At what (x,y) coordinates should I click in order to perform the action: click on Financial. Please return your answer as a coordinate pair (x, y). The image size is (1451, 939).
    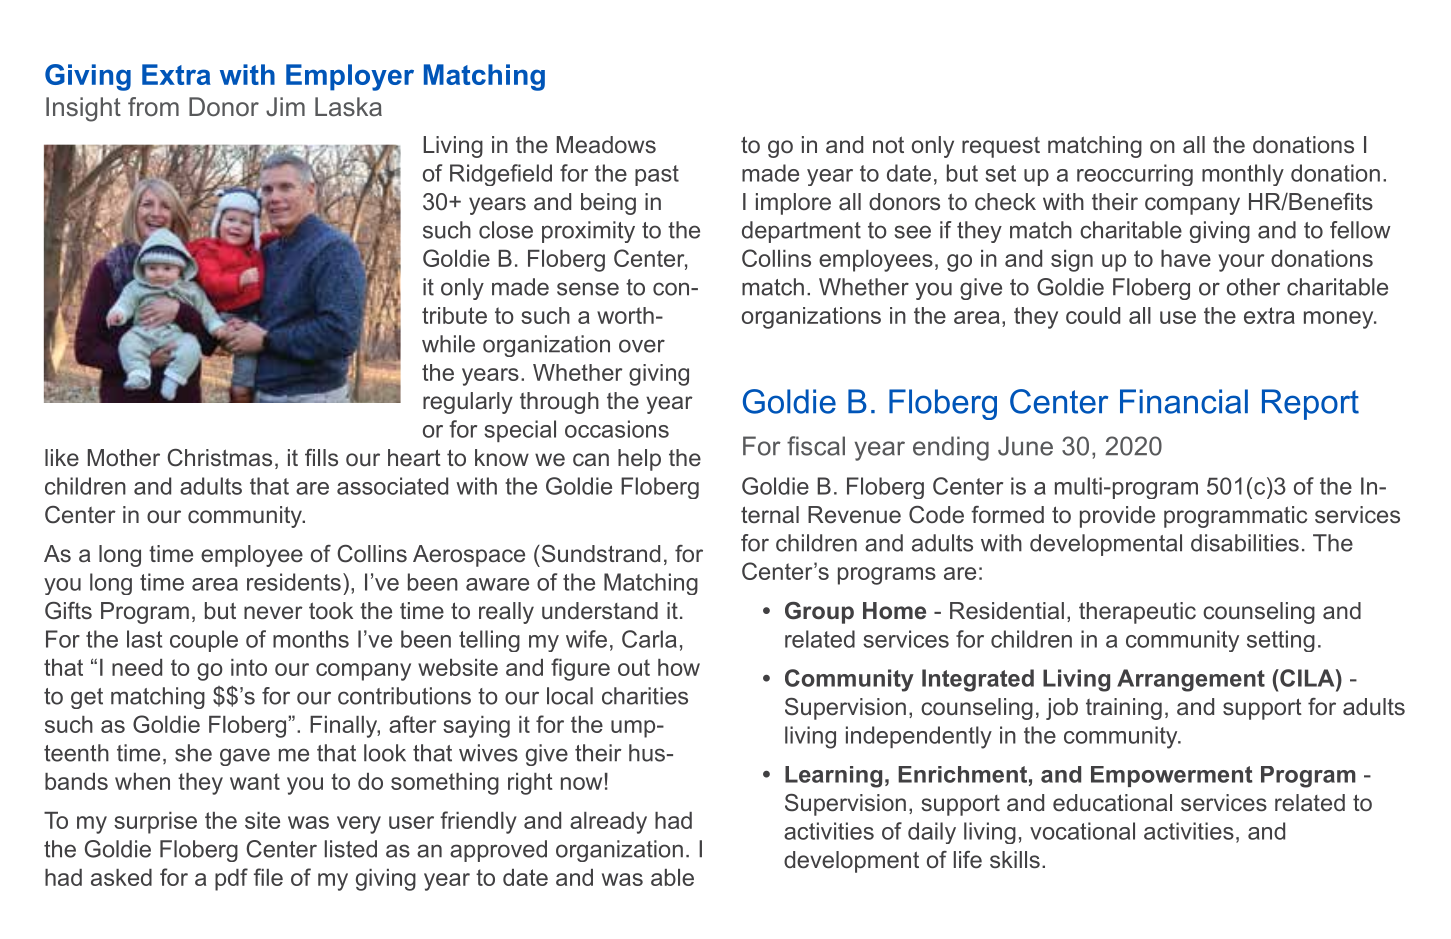
    Looking at the image, I should click on (1184, 401).
